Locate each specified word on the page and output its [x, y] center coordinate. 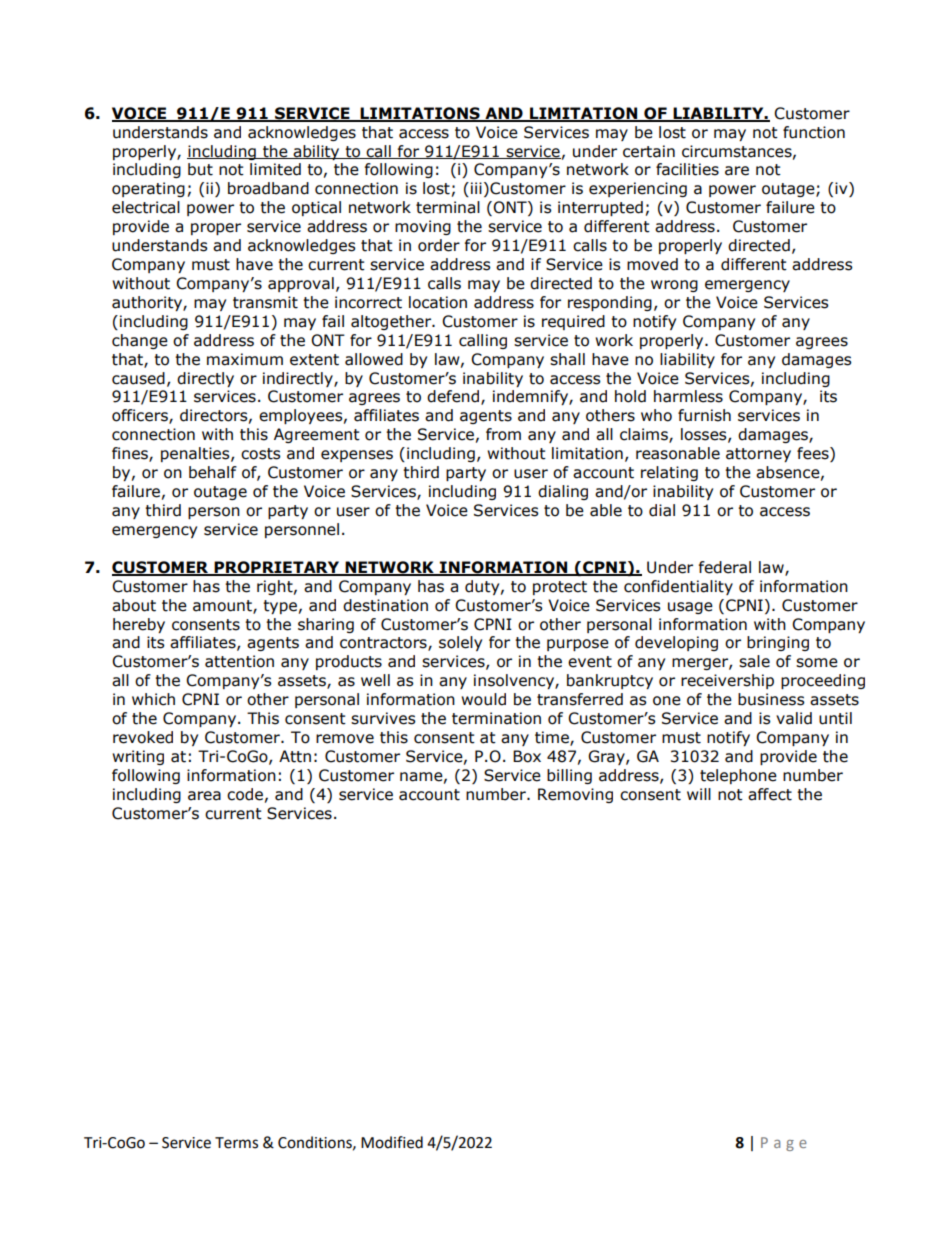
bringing [778, 643]
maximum [245, 359]
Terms [236, 1143]
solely [460, 643]
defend [454, 397]
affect [770, 794]
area [204, 796]
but [200, 169]
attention [239, 661]
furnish [704, 415]
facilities [687, 169]
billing [569, 776]
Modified [392, 1142]
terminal [448, 207]
